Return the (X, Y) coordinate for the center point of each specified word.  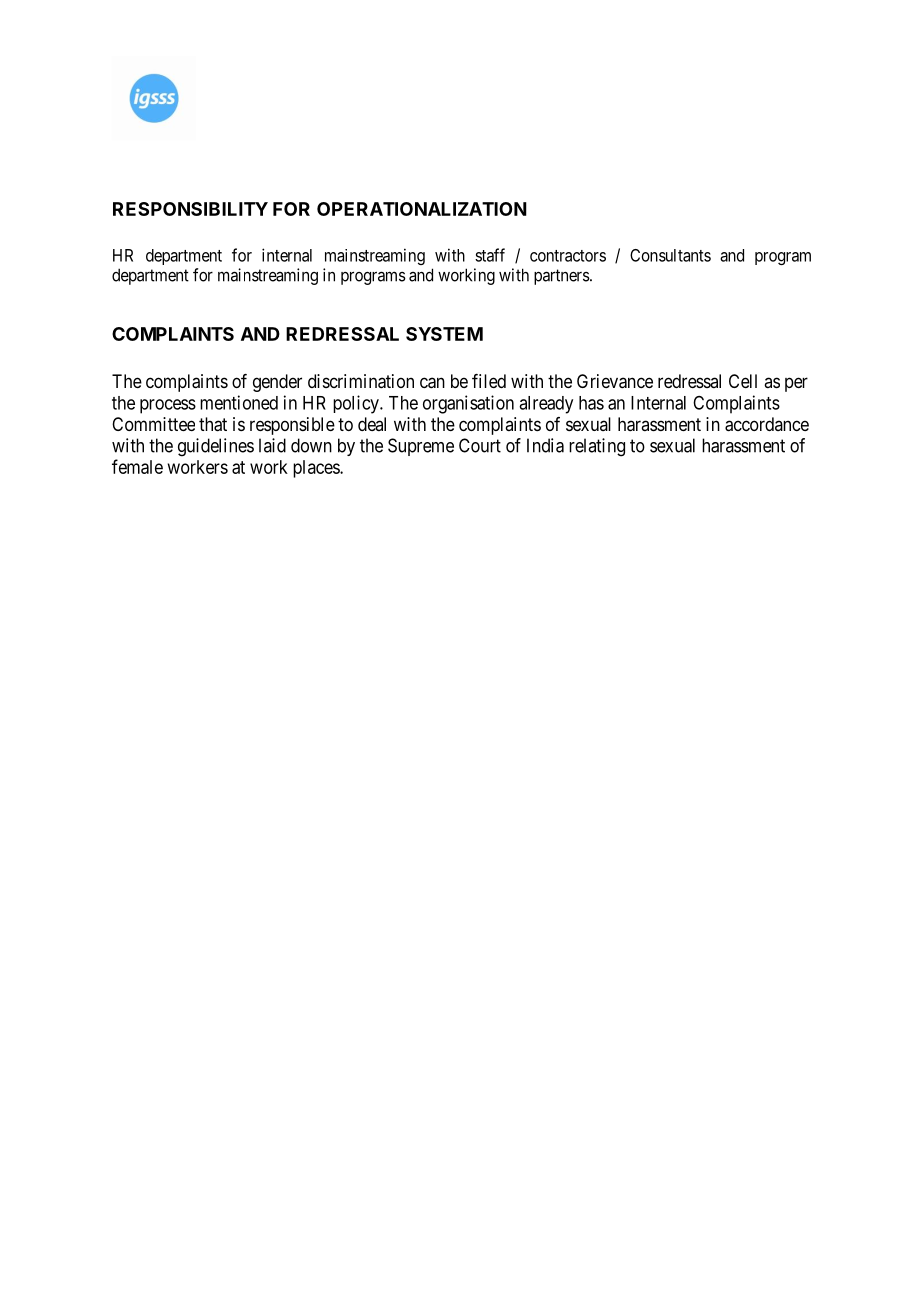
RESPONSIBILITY (190, 209)
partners (562, 277)
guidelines (216, 447)
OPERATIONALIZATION (422, 209)
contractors (568, 256)
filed (489, 381)
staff (490, 255)
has (591, 403)
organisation (468, 404)
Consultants (670, 255)
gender (277, 383)
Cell (743, 381)
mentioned (239, 402)
